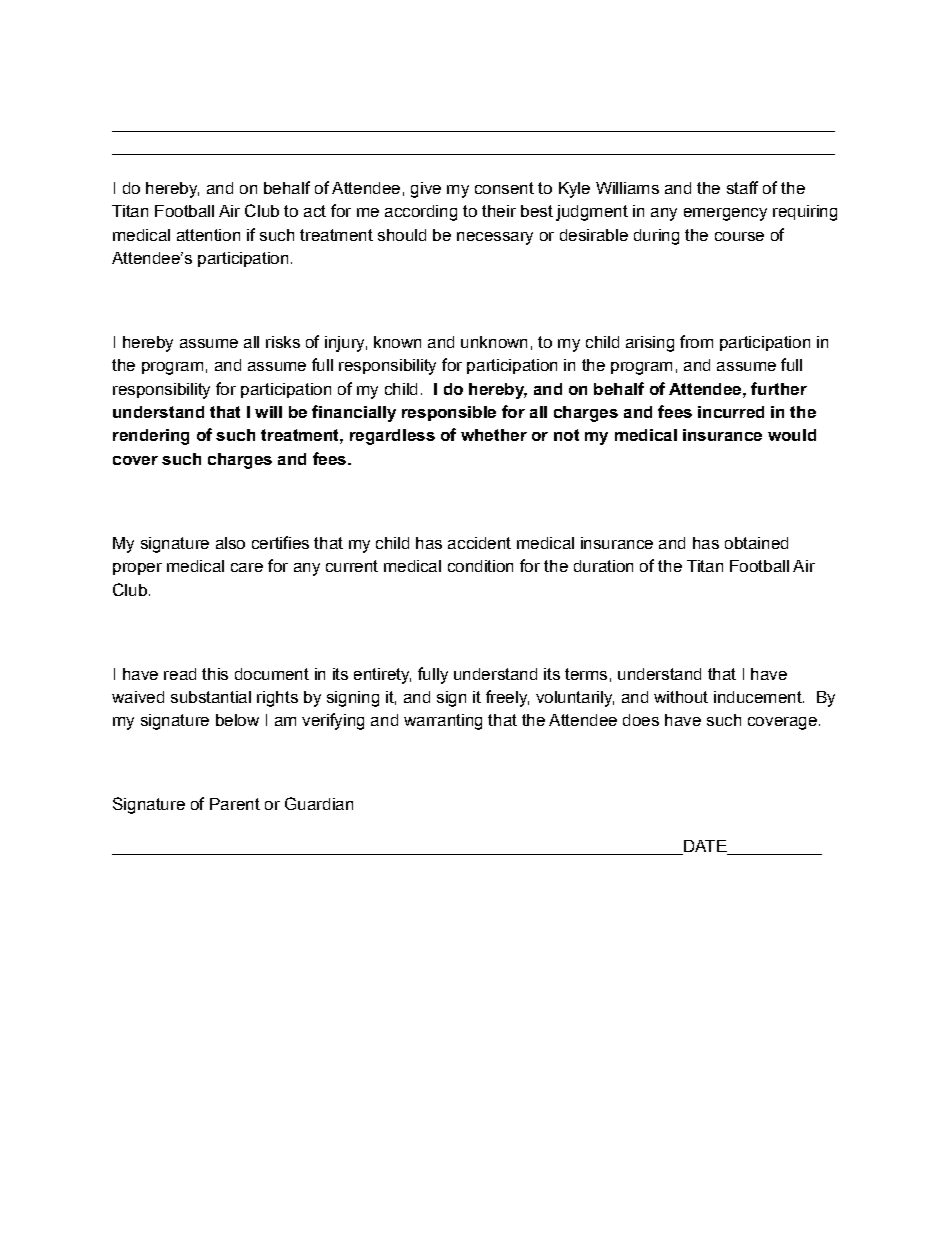 The width and height of the screenshot is (952, 1233). What do you see at coordinates (208, 235) in the screenshot?
I see `attention` at bounding box center [208, 235].
